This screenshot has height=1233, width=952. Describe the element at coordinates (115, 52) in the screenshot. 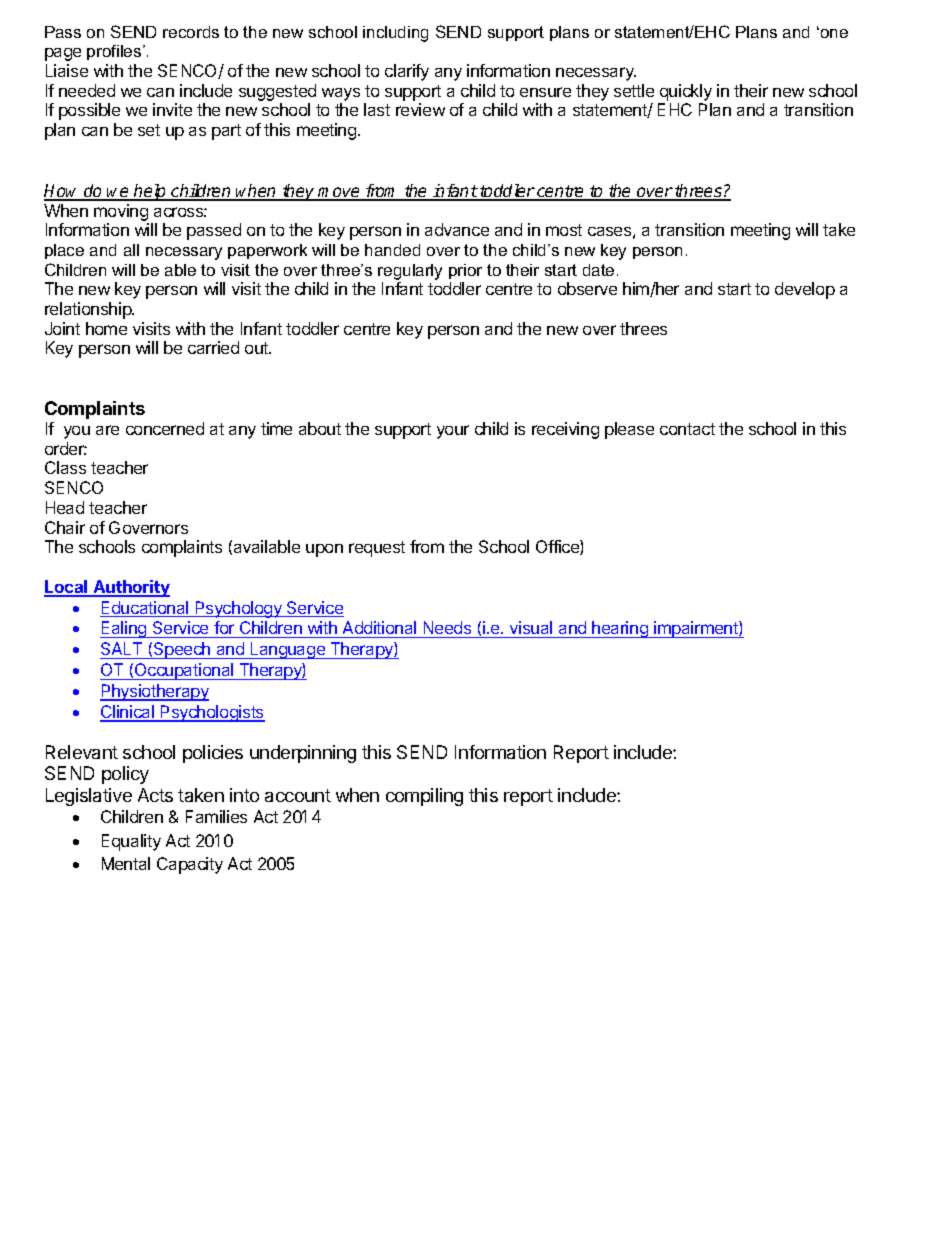

I see `profiles` at that location.
